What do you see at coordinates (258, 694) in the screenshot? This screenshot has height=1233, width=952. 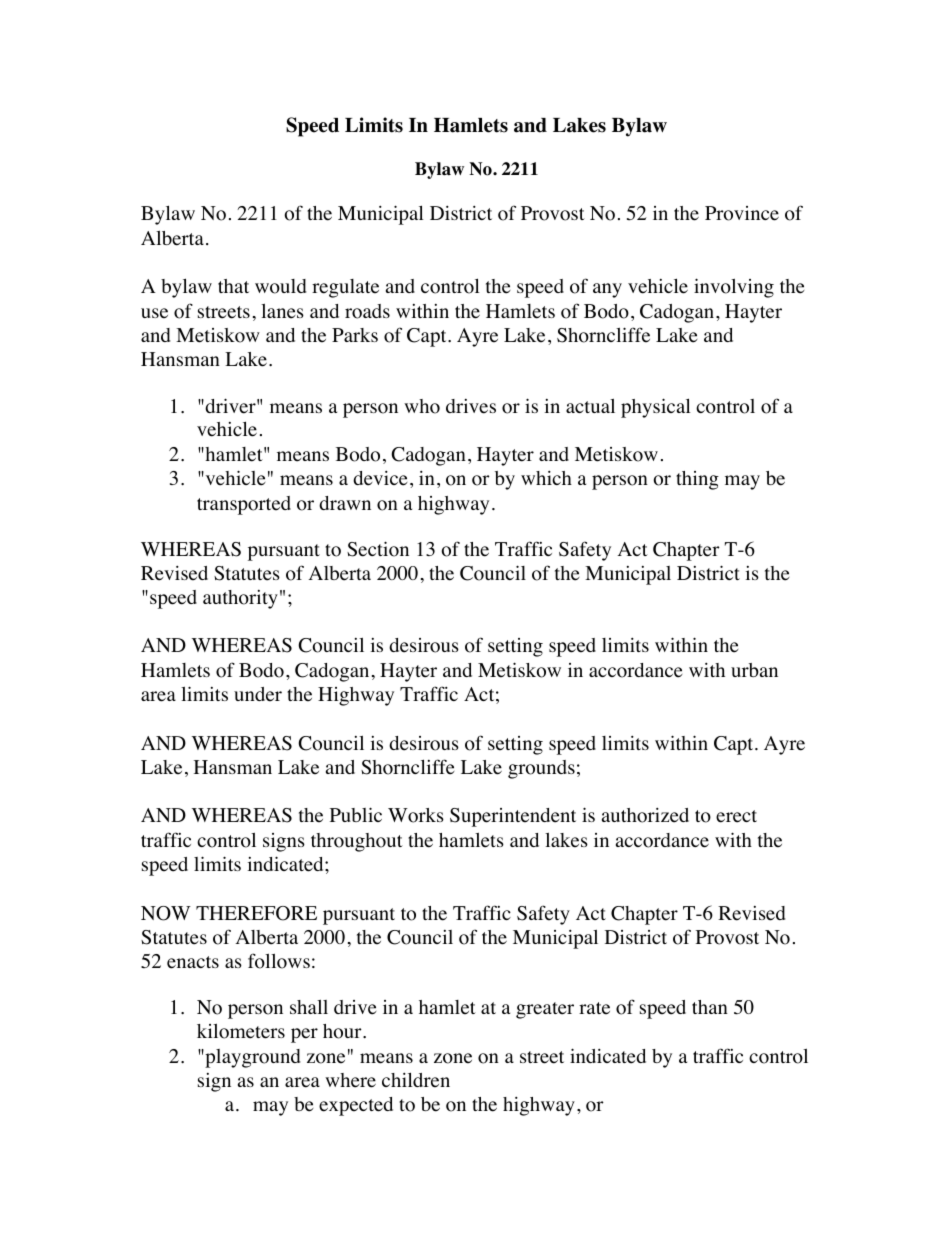 I see `under` at bounding box center [258, 694].
